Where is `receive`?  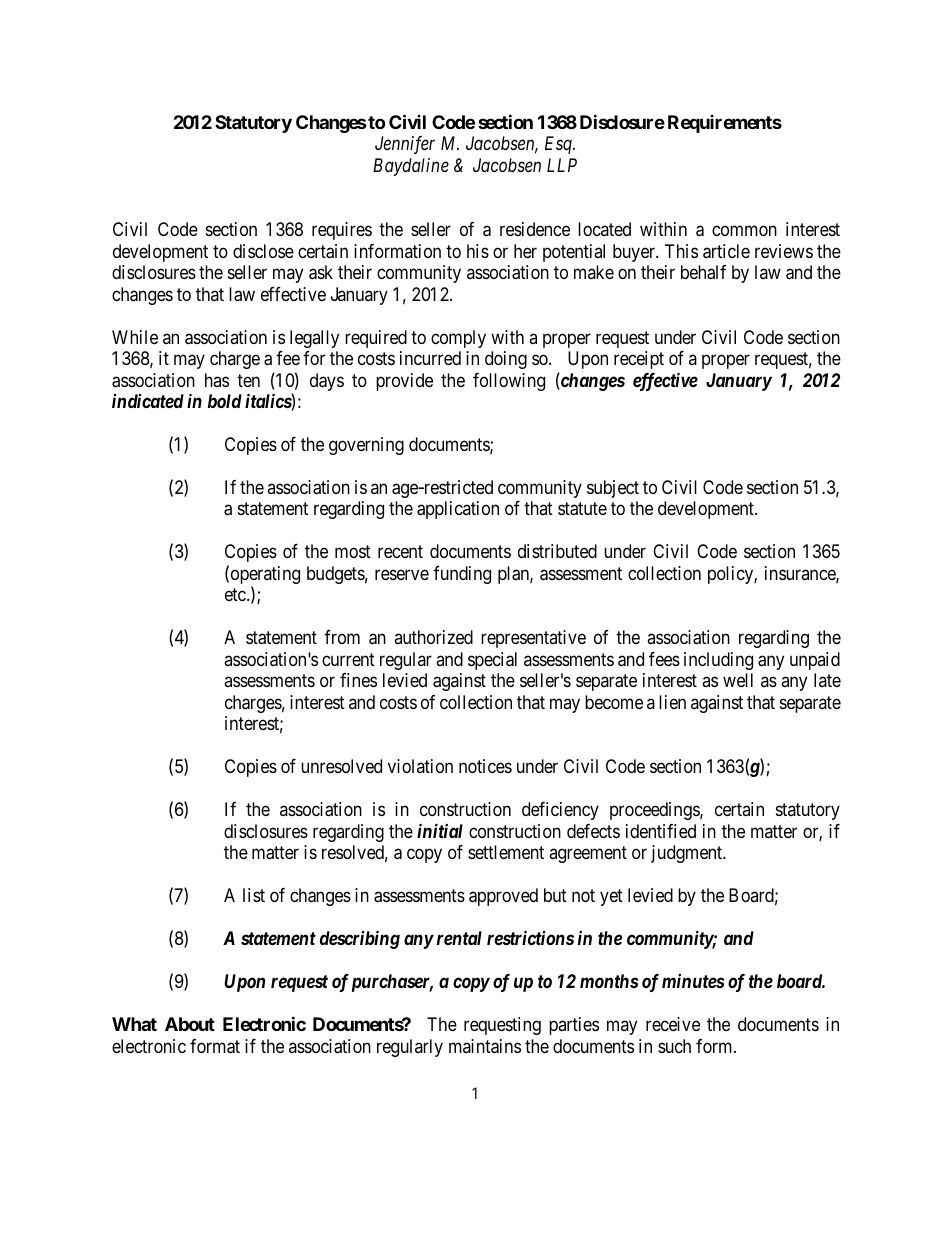
receive is located at coordinates (673, 1024).
